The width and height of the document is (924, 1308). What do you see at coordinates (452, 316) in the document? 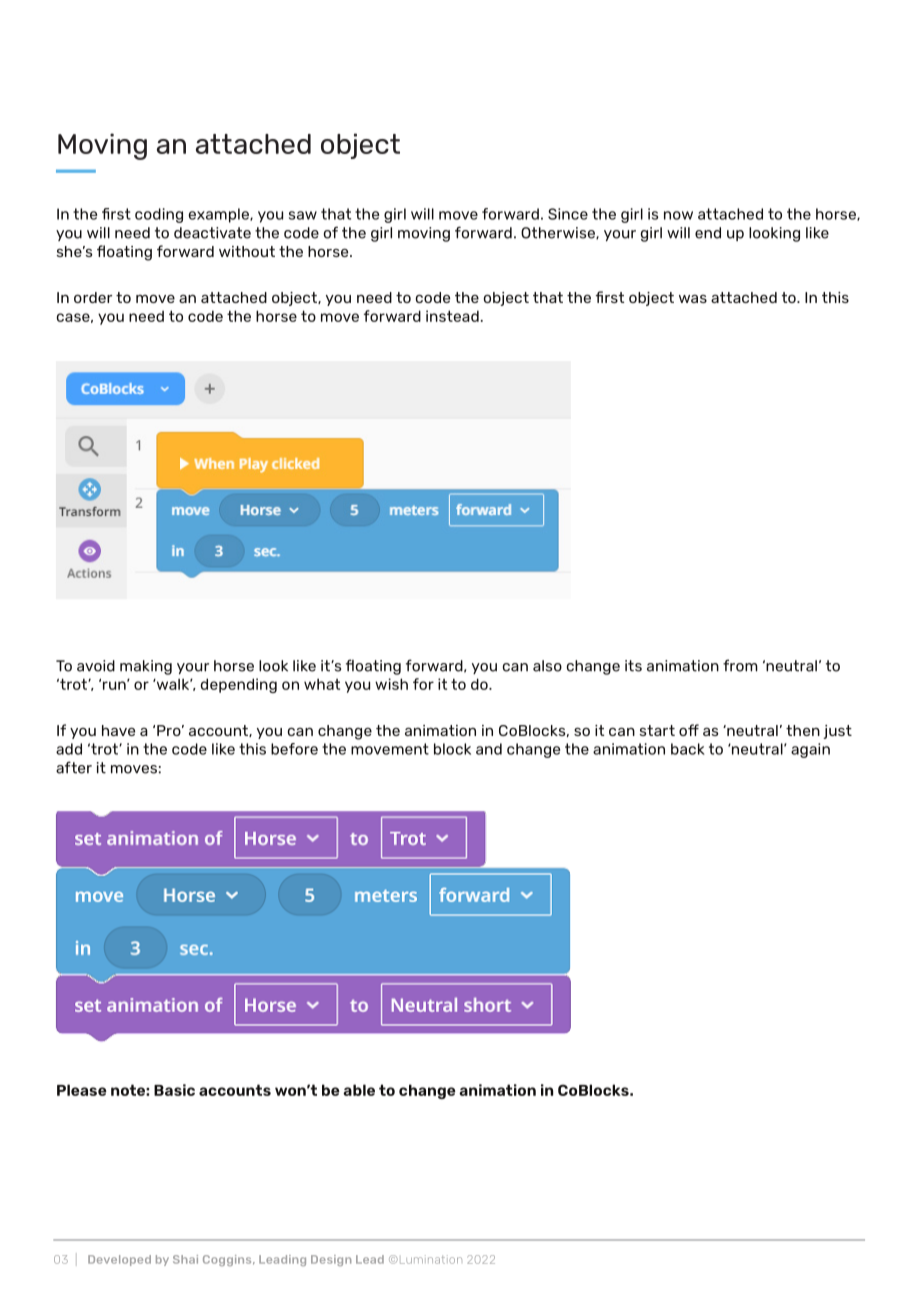
I see `instead` at bounding box center [452, 316].
